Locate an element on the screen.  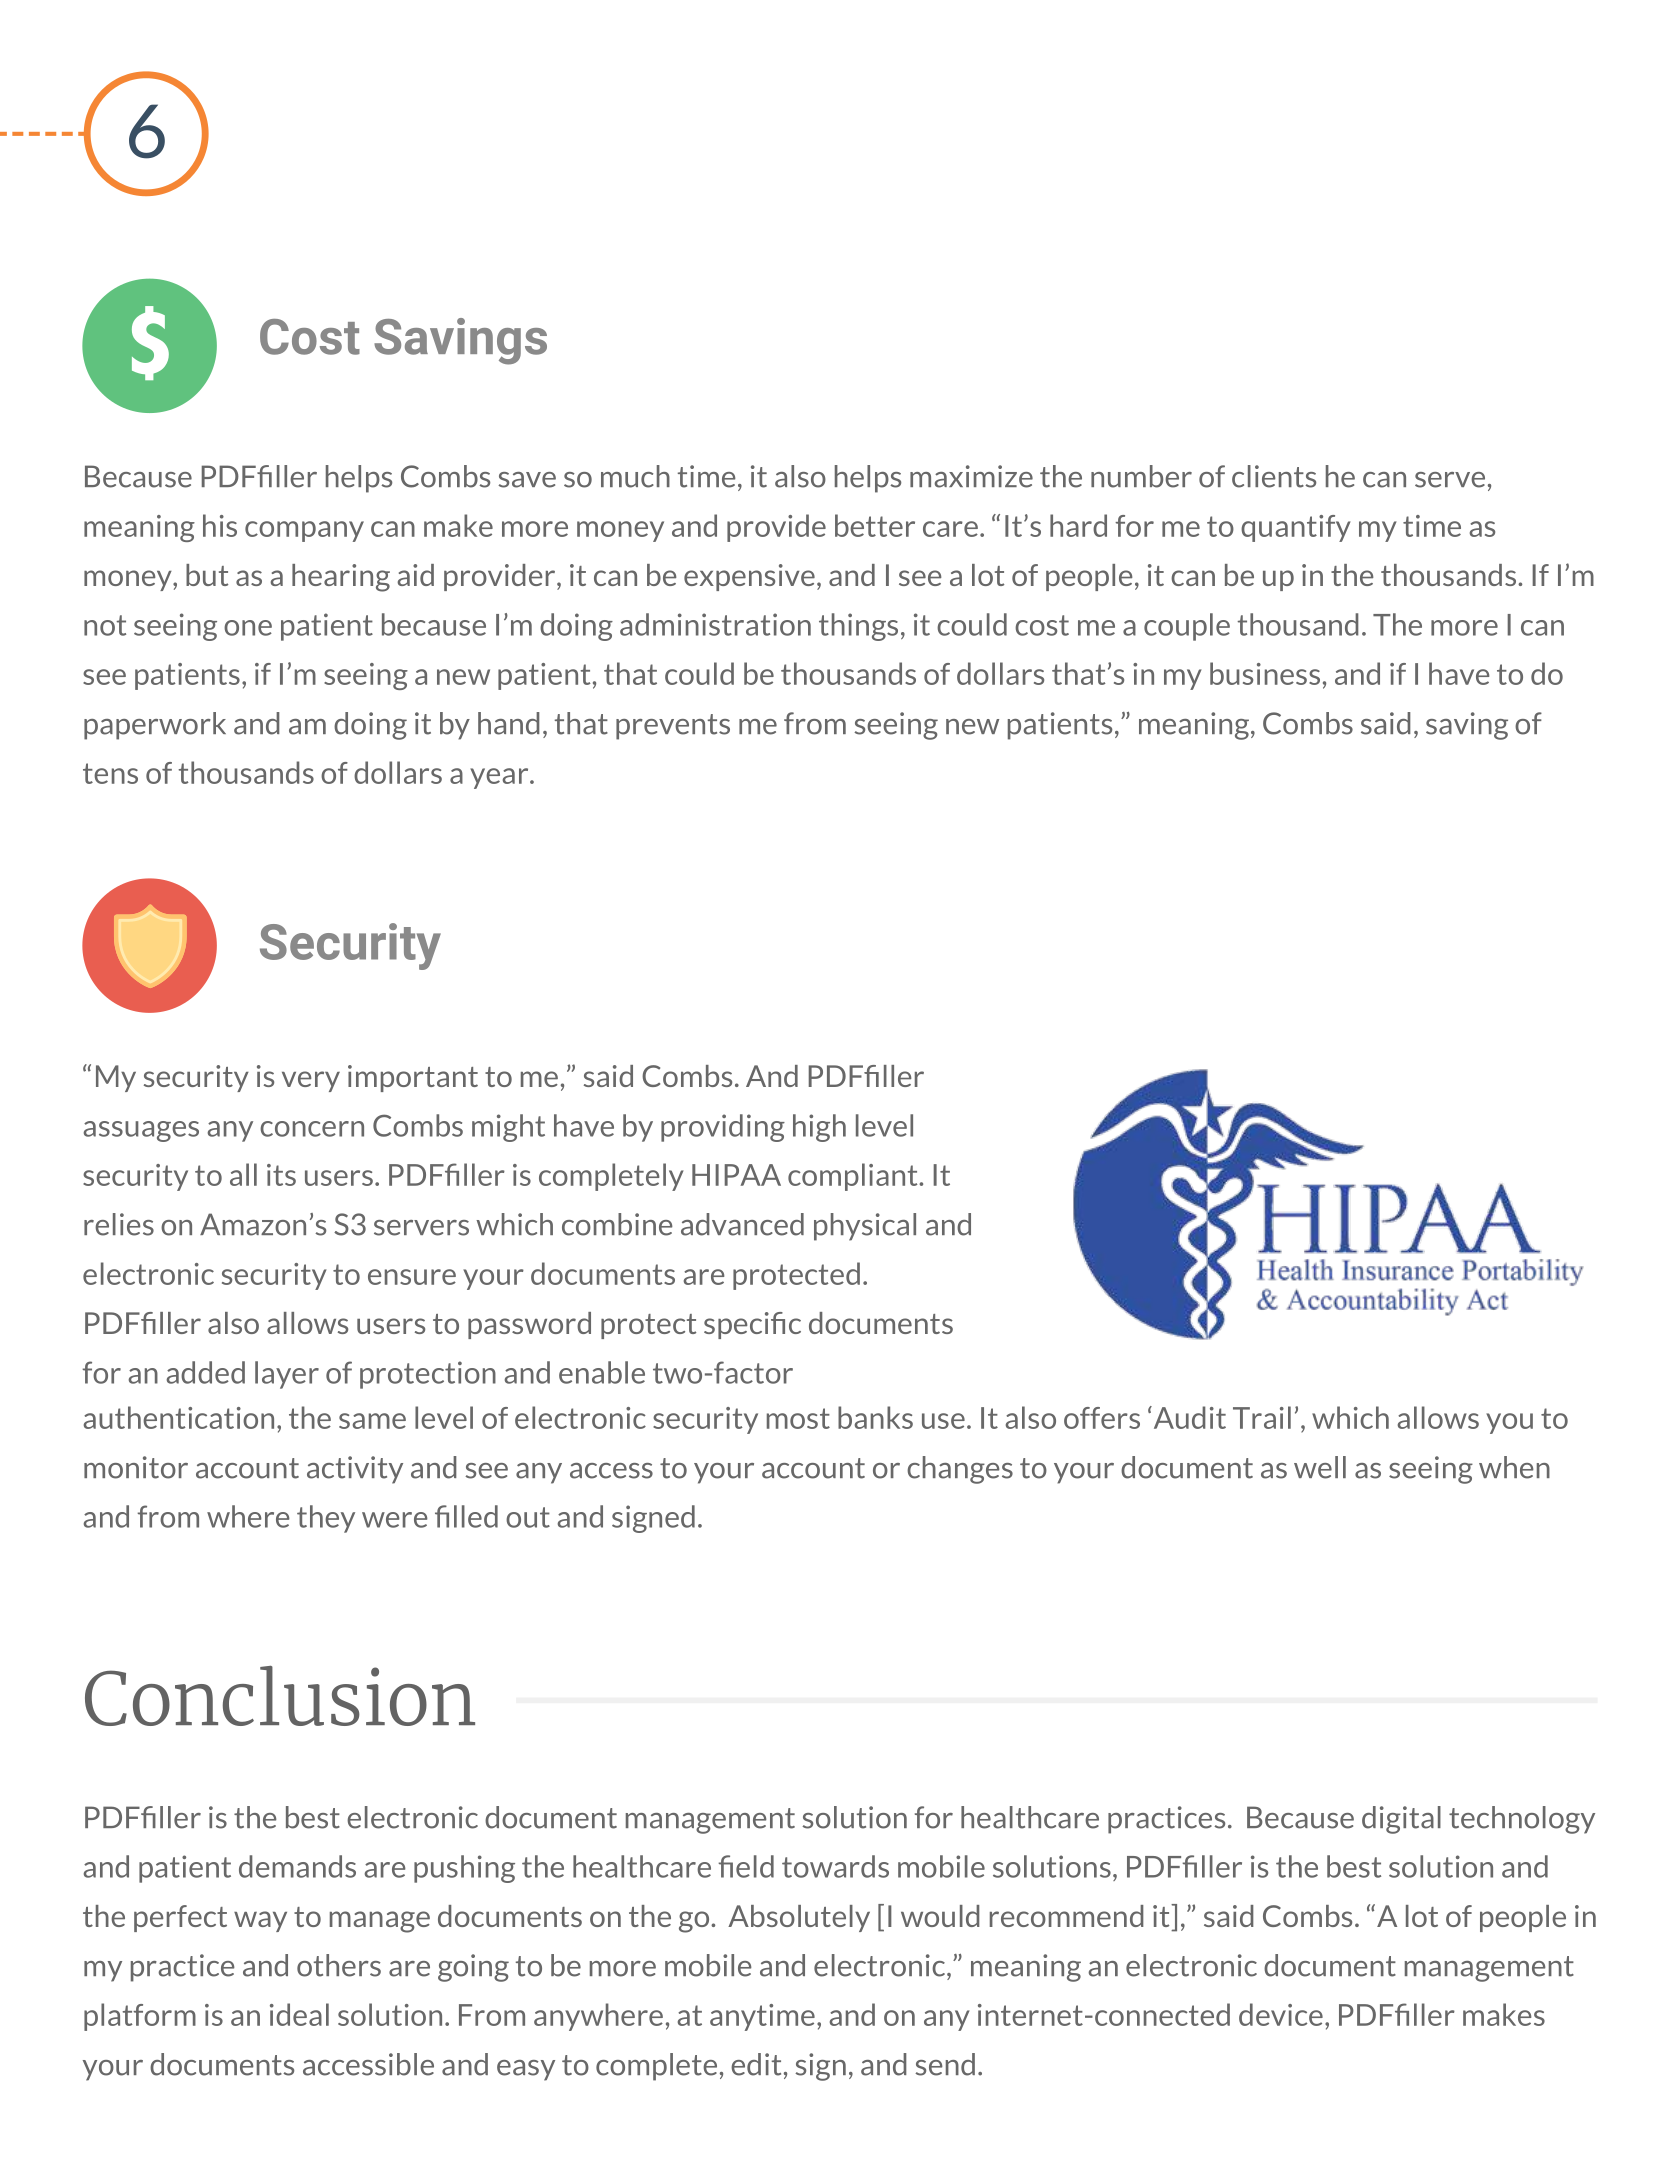
layer is located at coordinates (287, 1375).
